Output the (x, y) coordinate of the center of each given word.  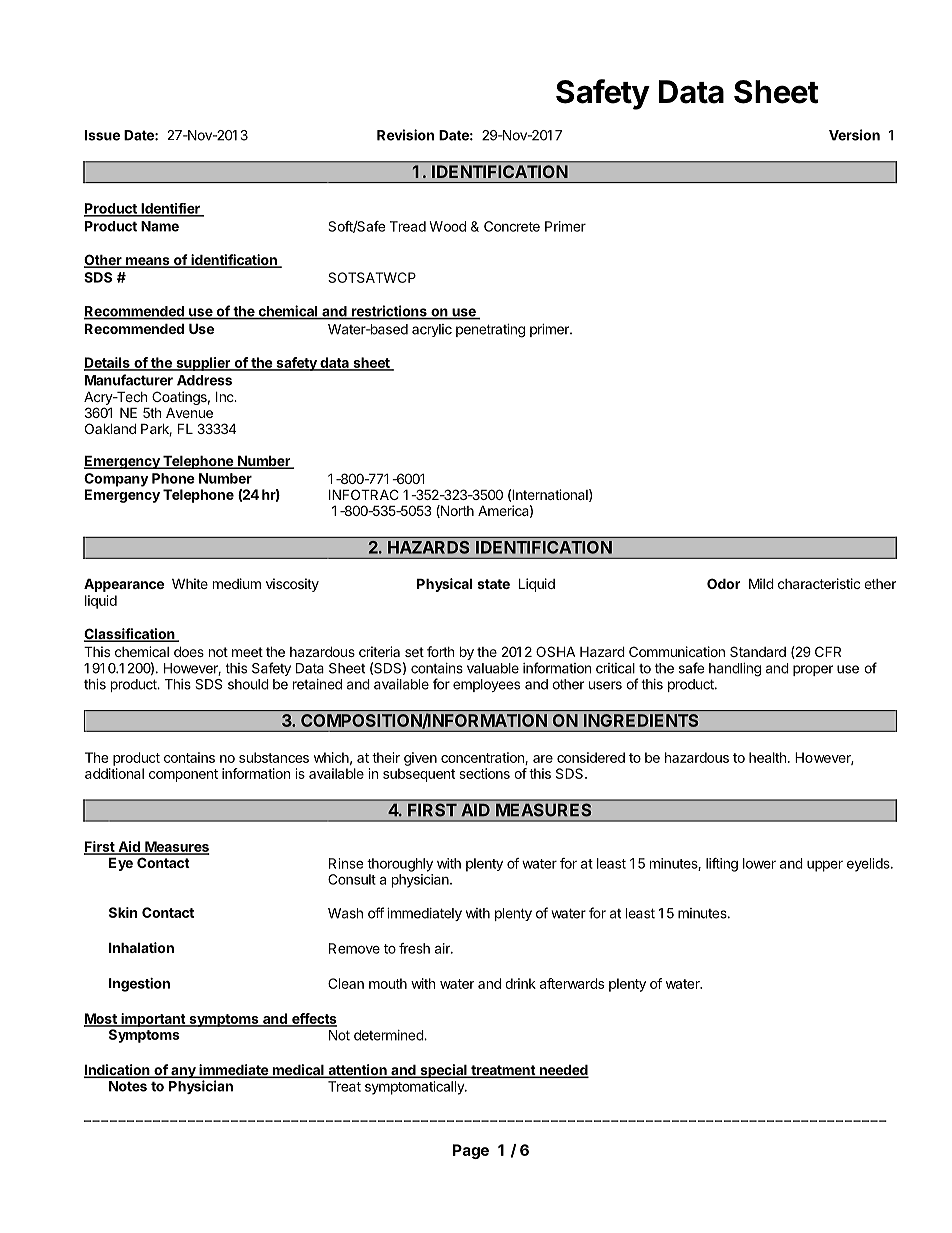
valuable (493, 668)
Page (471, 1151)
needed (563, 1071)
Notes (128, 1086)
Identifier (170, 209)
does (189, 651)
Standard (758, 651)
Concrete (512, 226)
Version (854, 135)
